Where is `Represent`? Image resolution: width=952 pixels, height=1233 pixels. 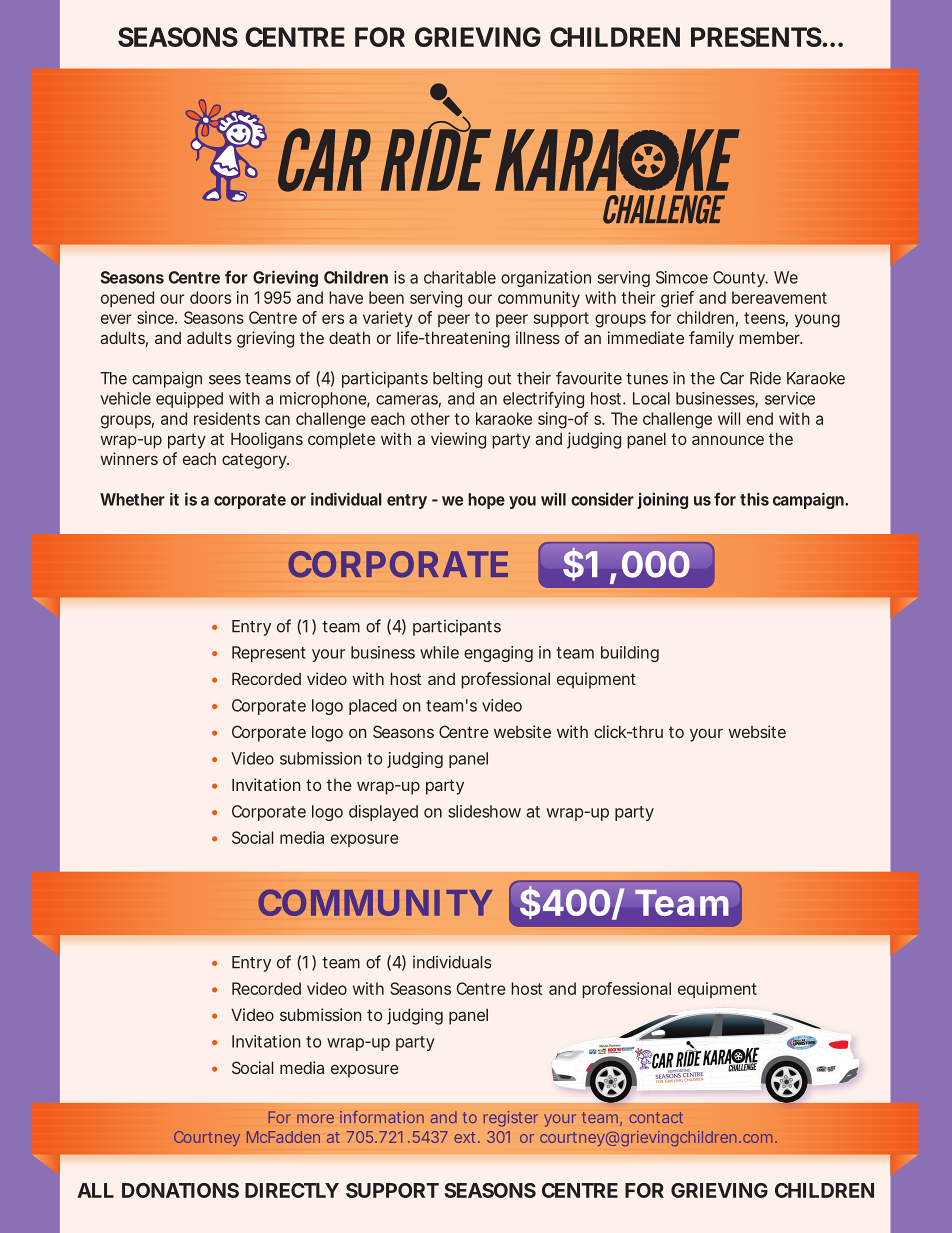 Represent is located at coordinates (269, 654).
